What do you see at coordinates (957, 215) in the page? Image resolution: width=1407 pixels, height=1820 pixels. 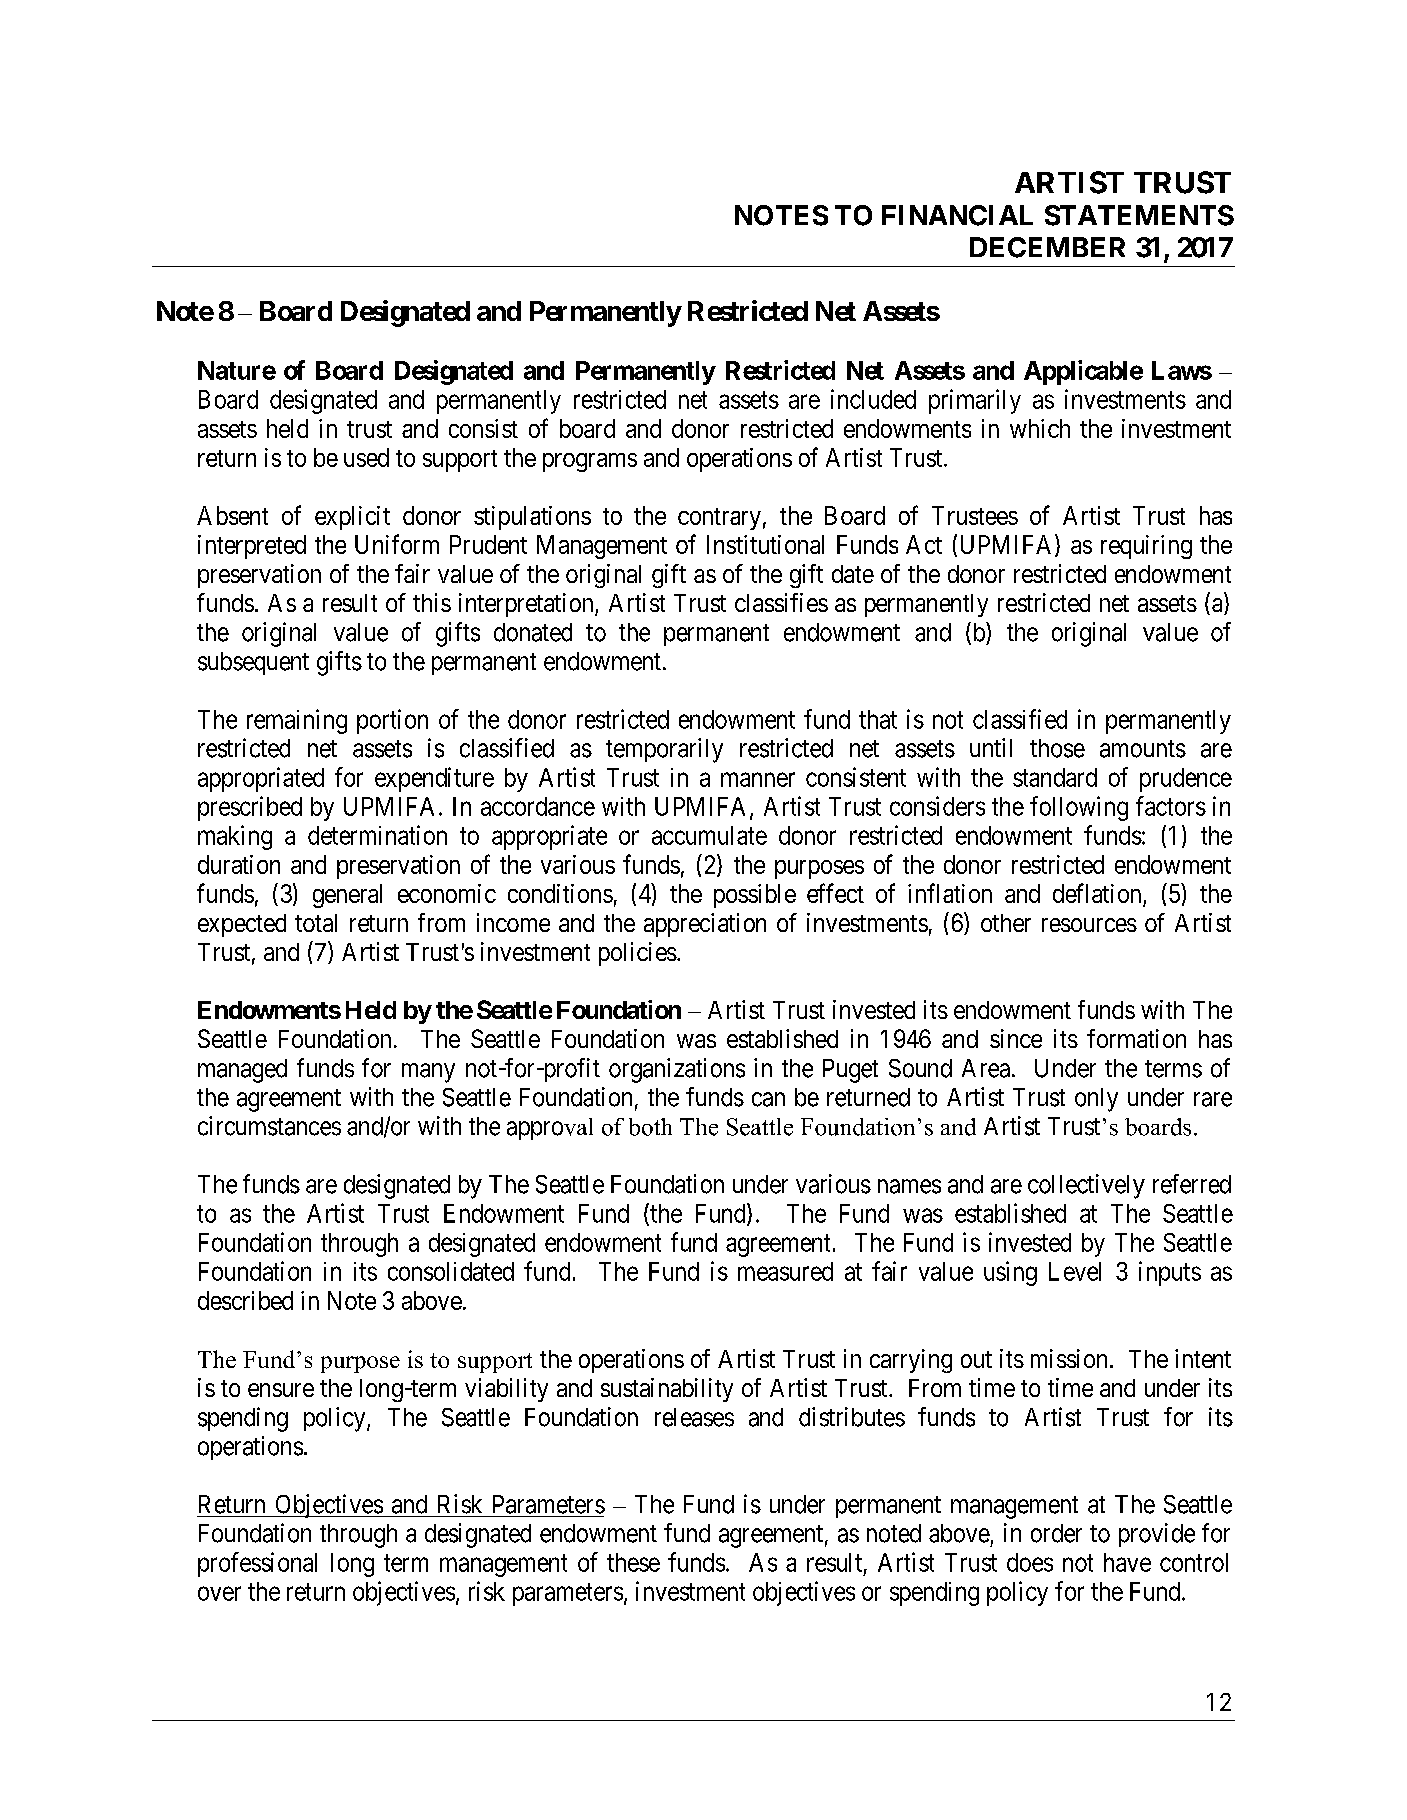 I see `FINANCIAL` at bounding box center [957, 215].
